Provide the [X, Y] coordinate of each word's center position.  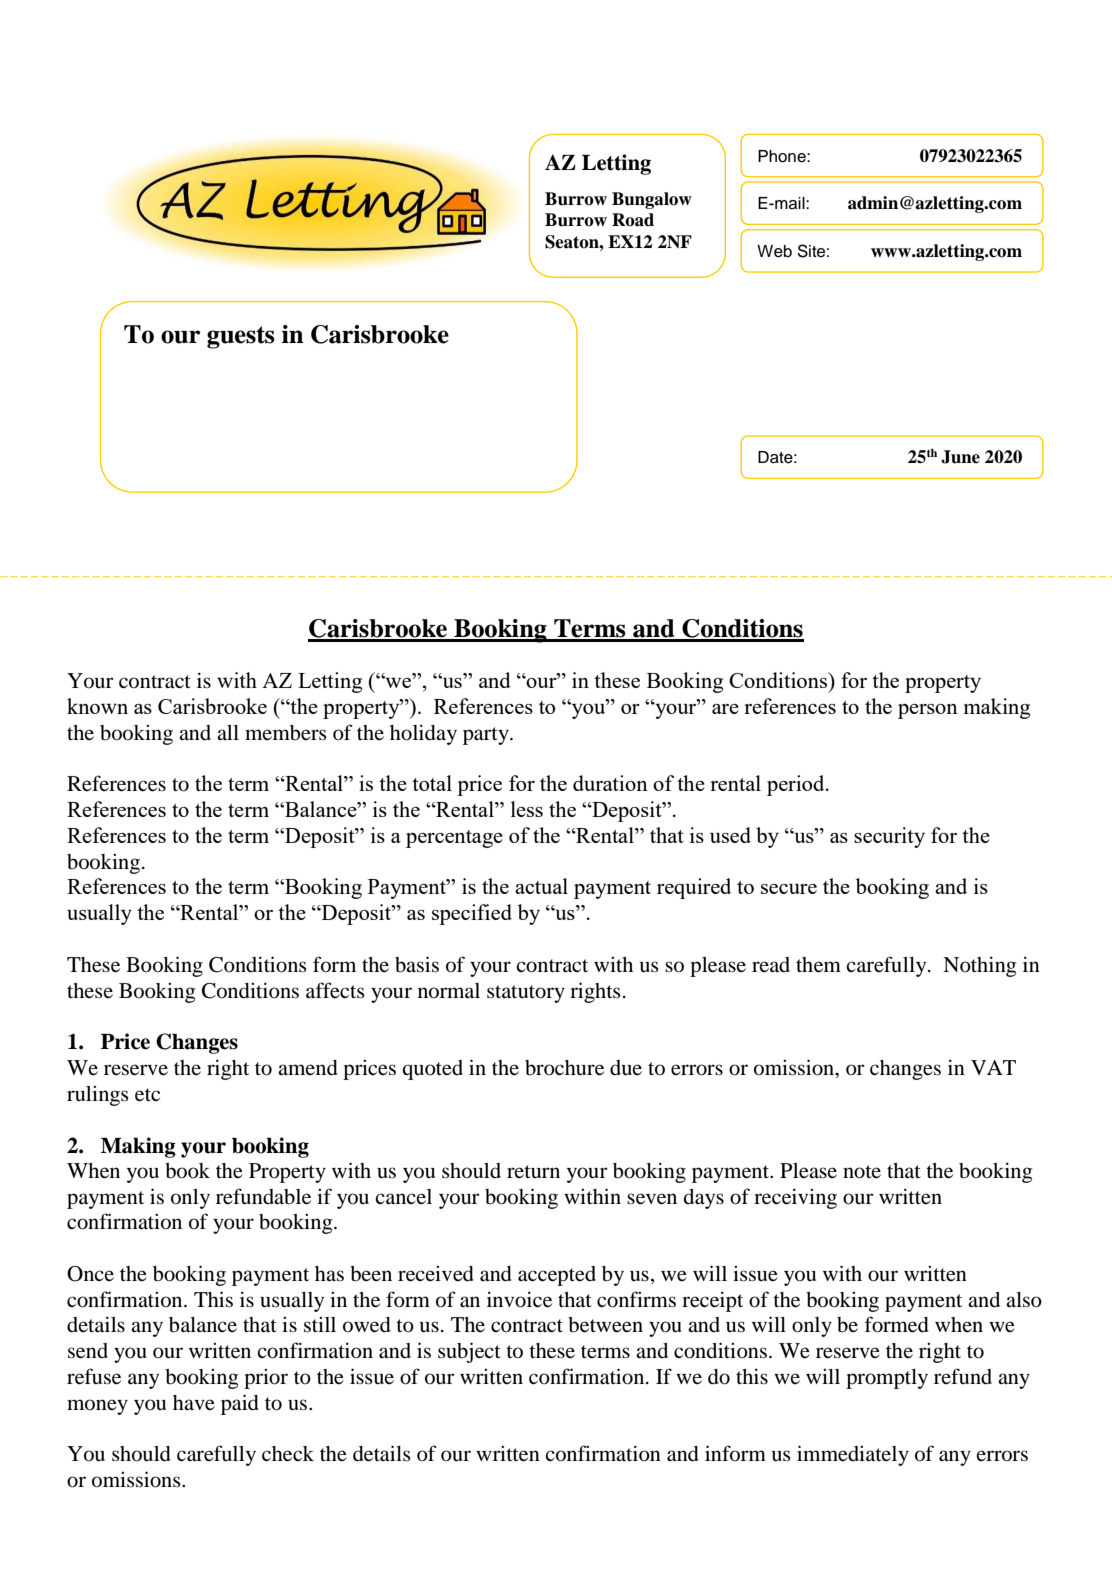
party [487, 736]
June [960, 457]
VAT [993, 1067]
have [194, 1403]
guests [241, 337]
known [97, 706]
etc [147, 1095]
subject [469, 1352]
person [928, 711]
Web [774, 251]
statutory [526, 994]
